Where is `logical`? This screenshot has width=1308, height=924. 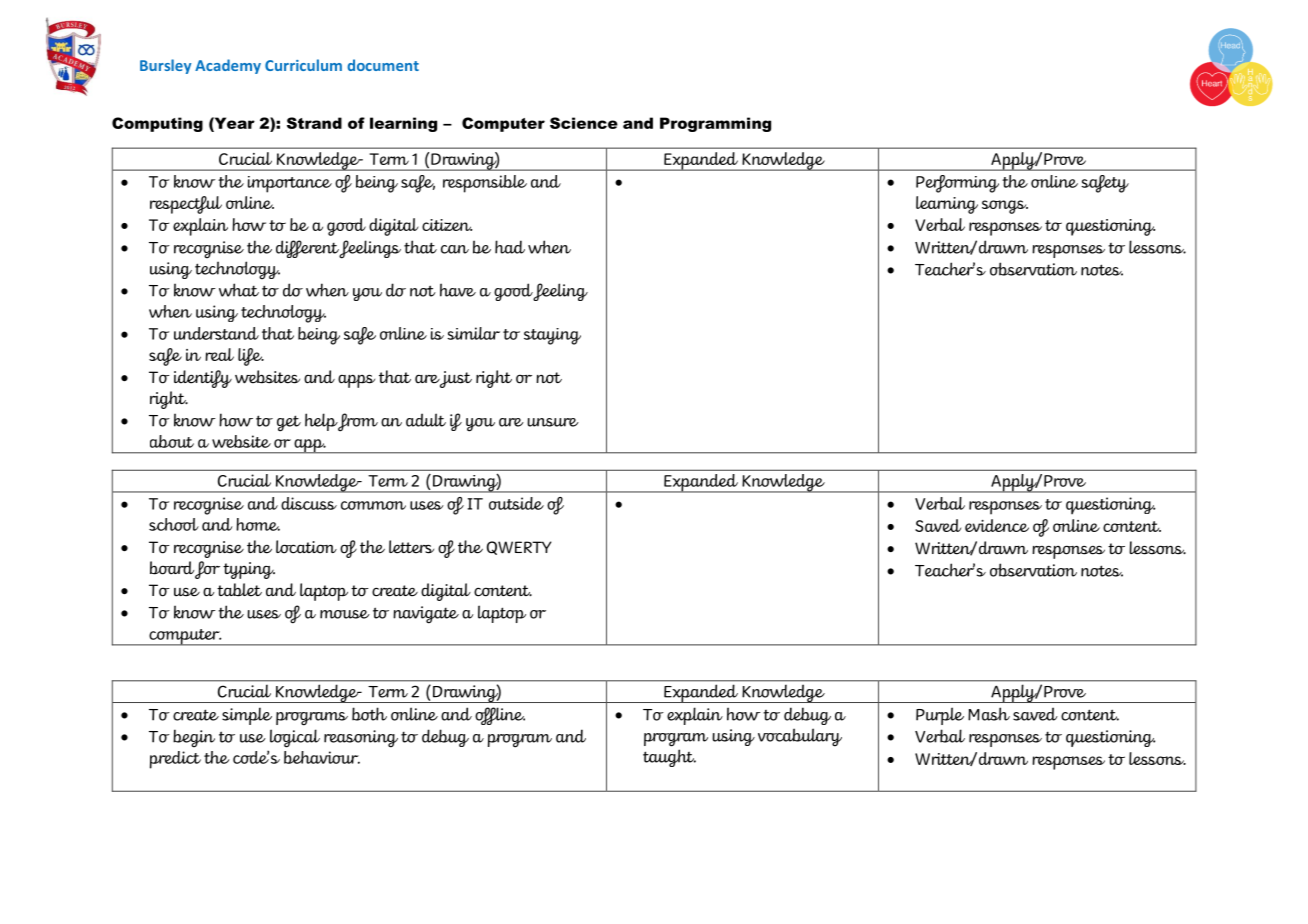 logical is located at coordinates (295, 738).
